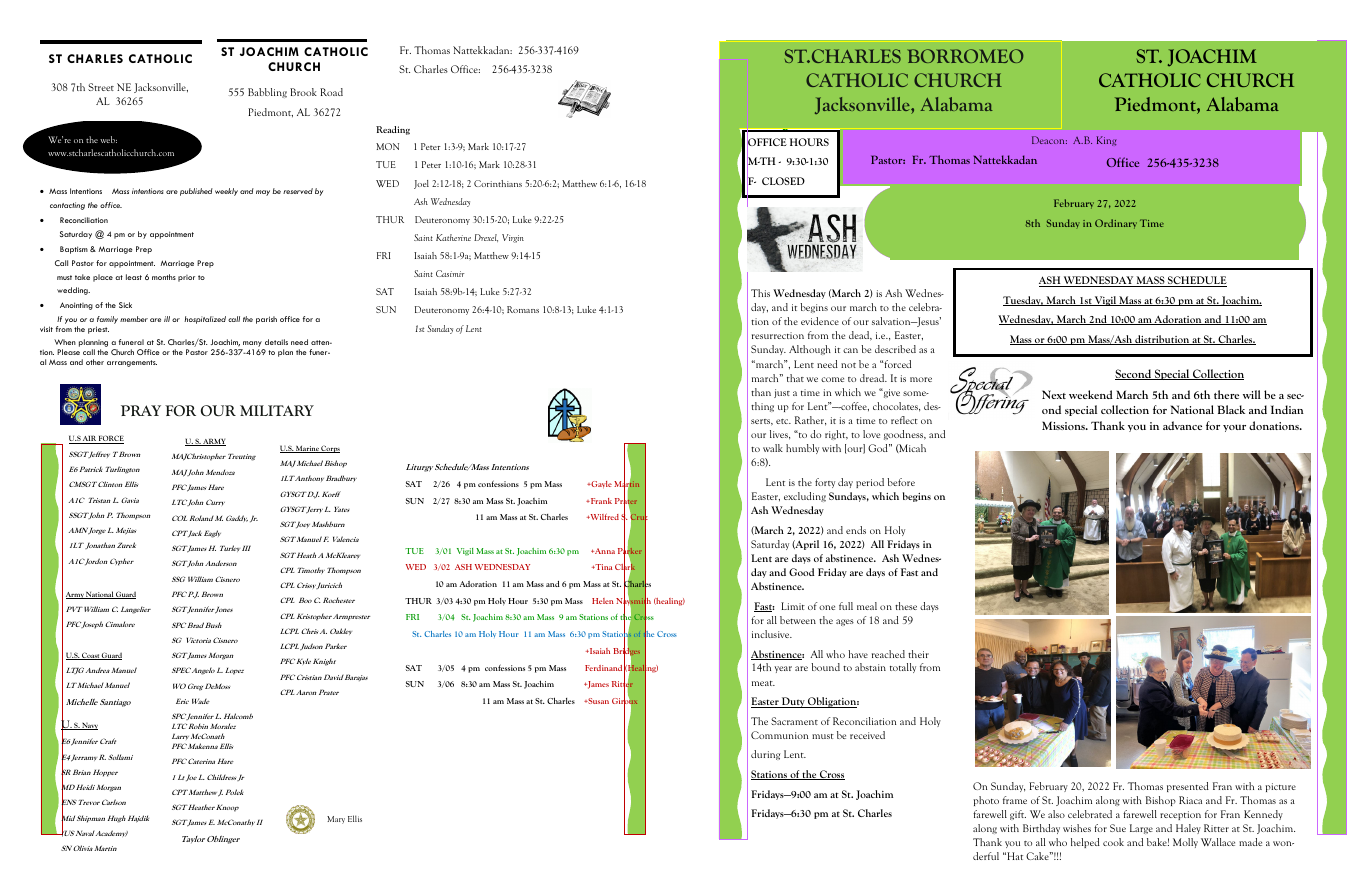 The width and height of the document is (1372, 887). What do you see at coordinates (766, 755) in the document?
I see `during` at bounding box center [766, 755].
